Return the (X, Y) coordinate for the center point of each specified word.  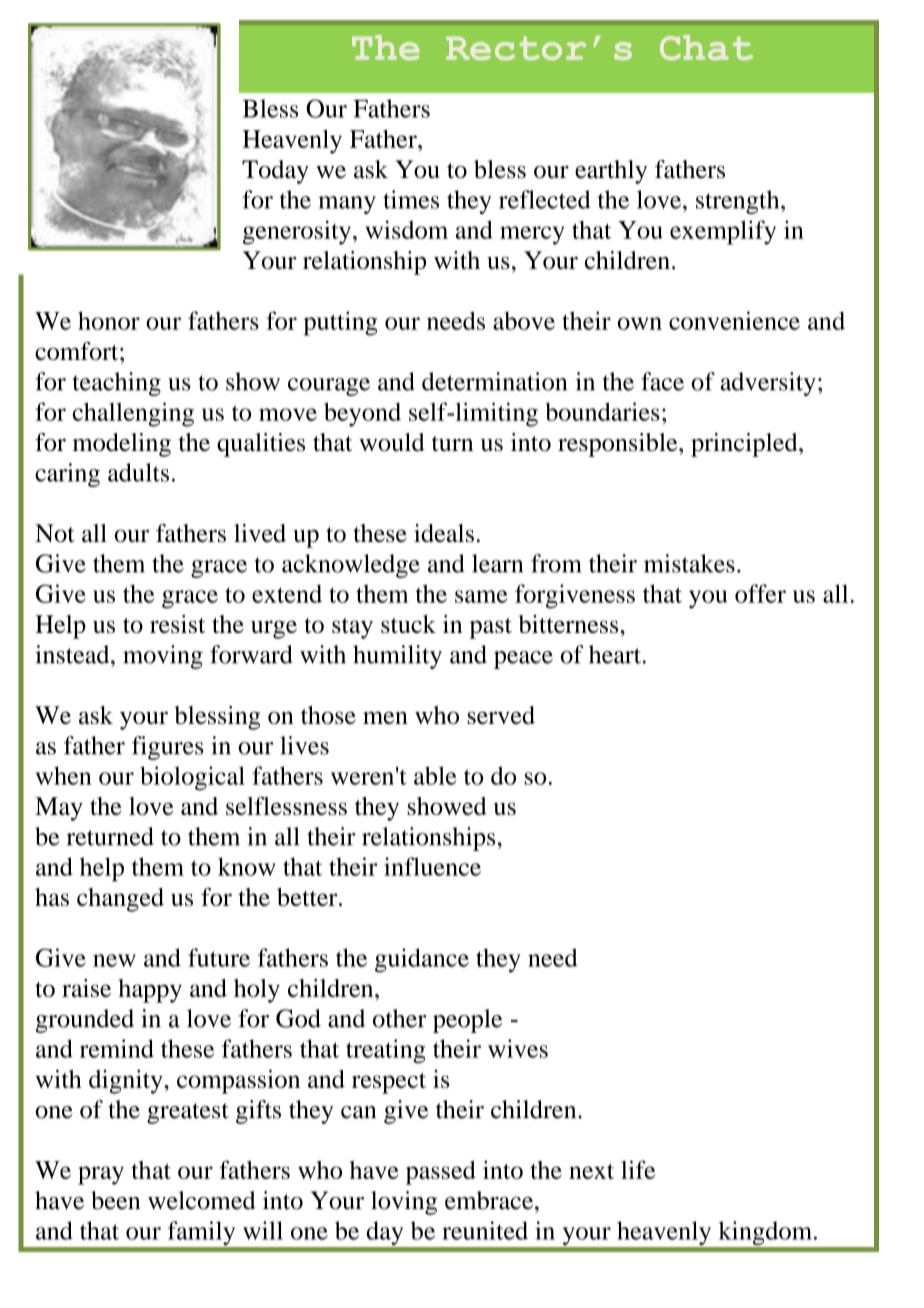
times (411, 199)
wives (518, 1048)
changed (120, 900)
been (115, 1200)
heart (615, 654)
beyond (362, 414)
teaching (116, 384)
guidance (422, 960)
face (662, 381)
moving (163, 657)
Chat (706, 47)
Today (275, 172)
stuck (408, 624)
